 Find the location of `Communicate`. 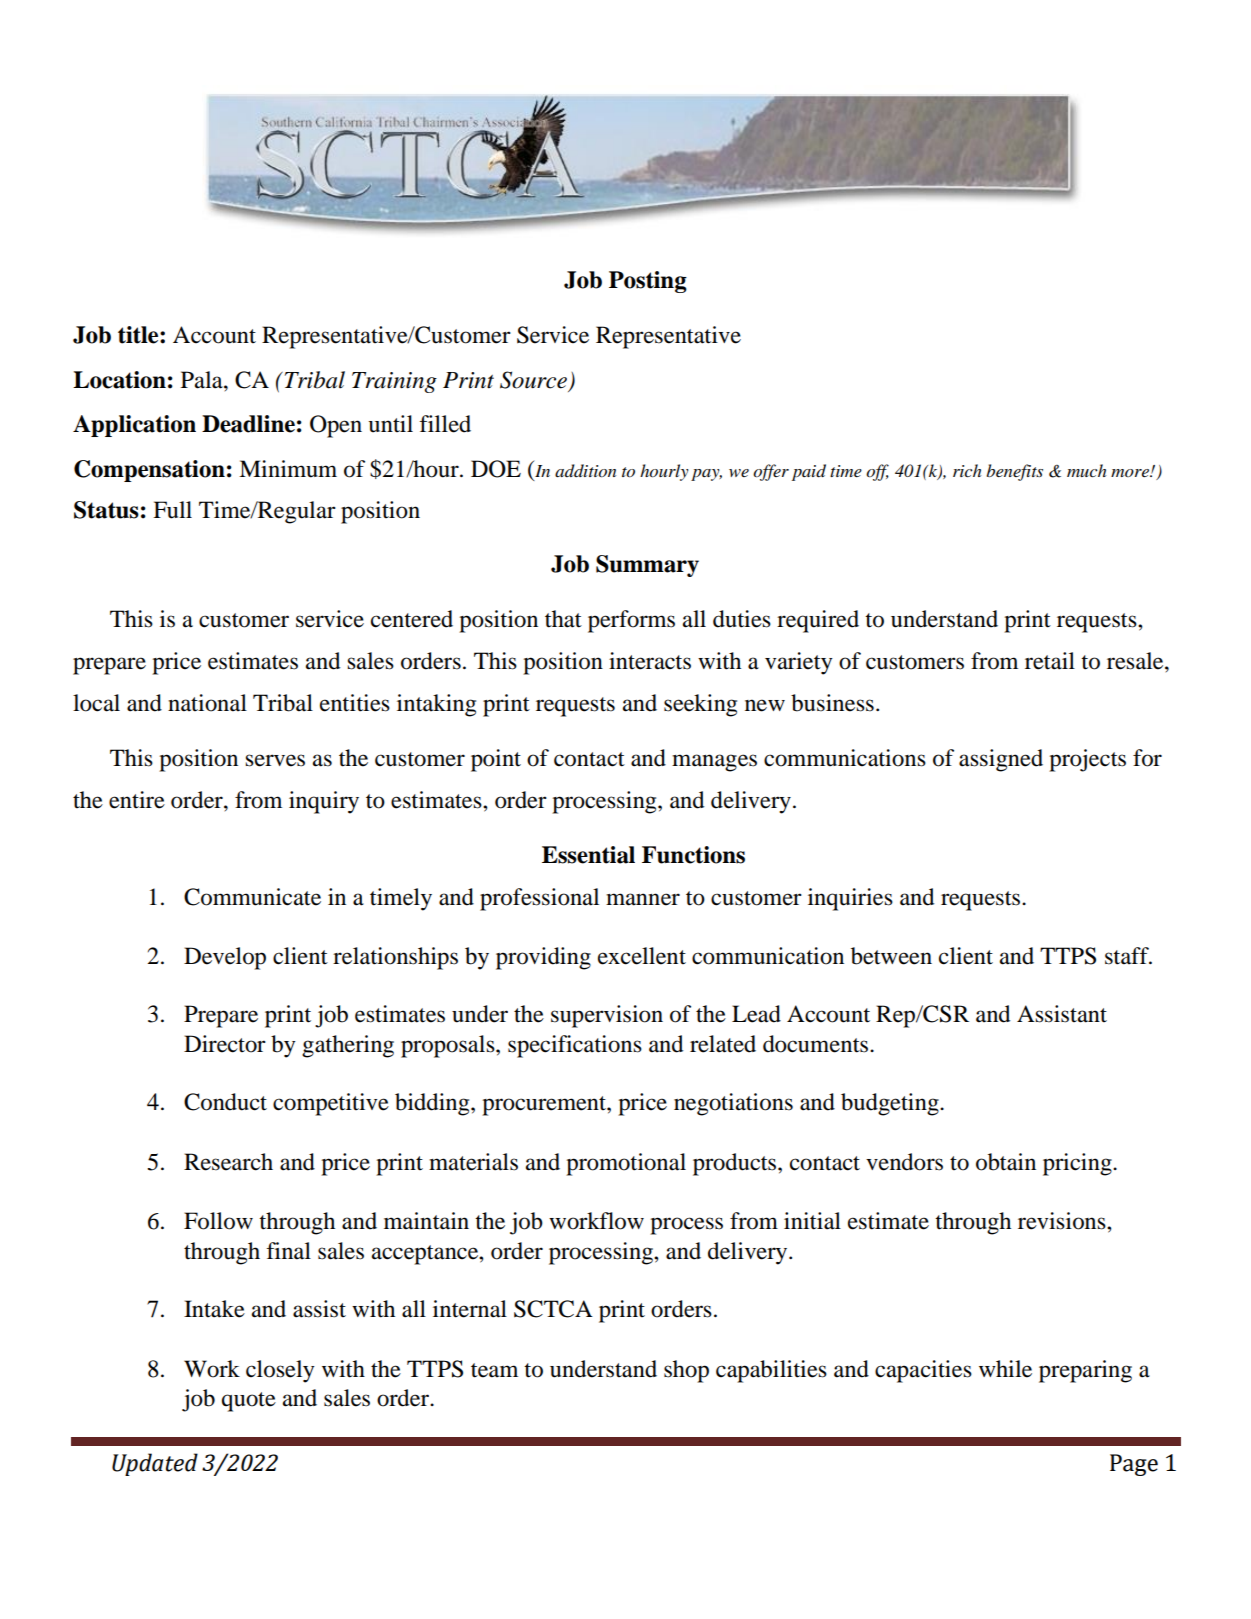

Communicate is located at coordinates (252, 897).
